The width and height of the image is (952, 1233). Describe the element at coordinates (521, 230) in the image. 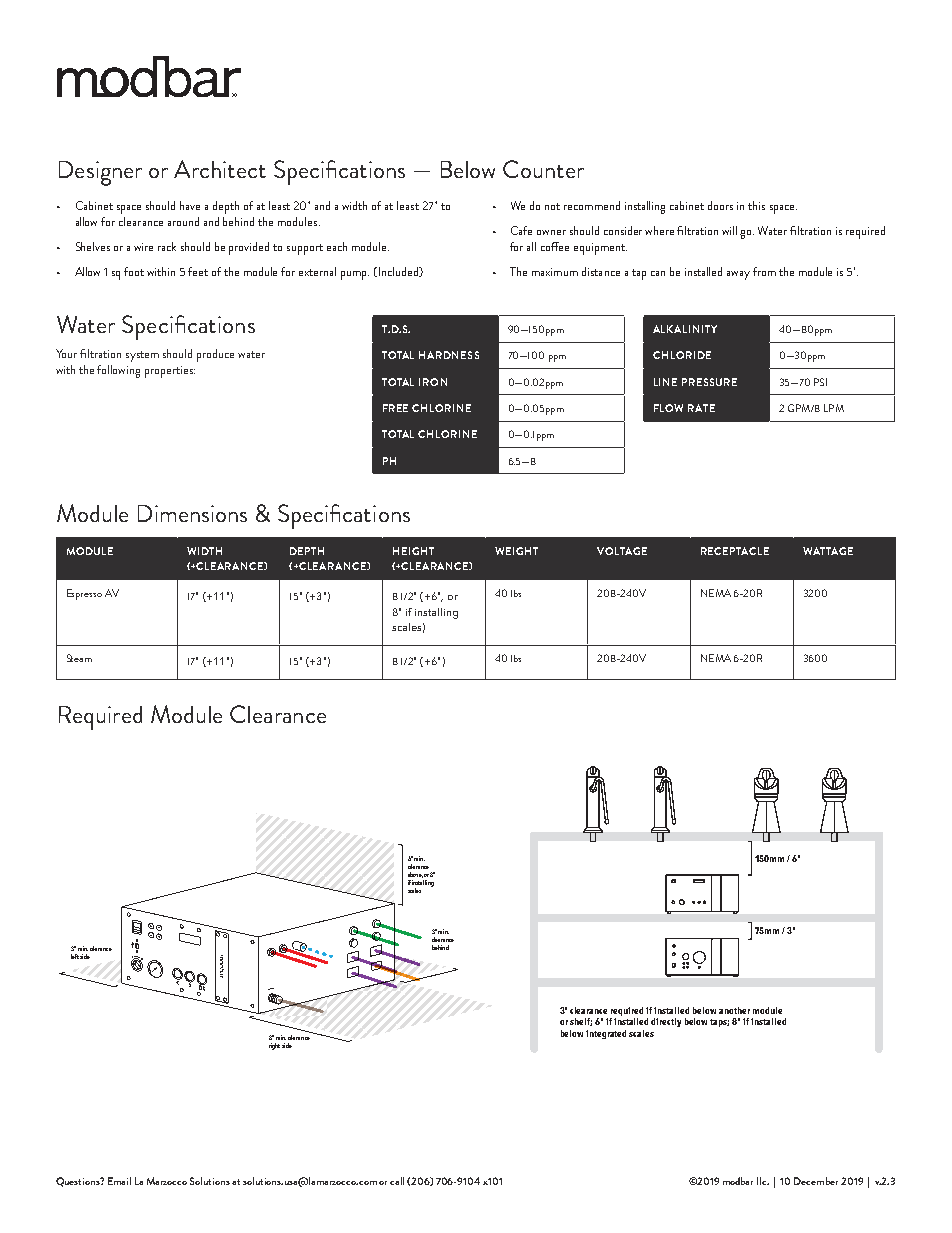

I see `Cafe` at that location.
